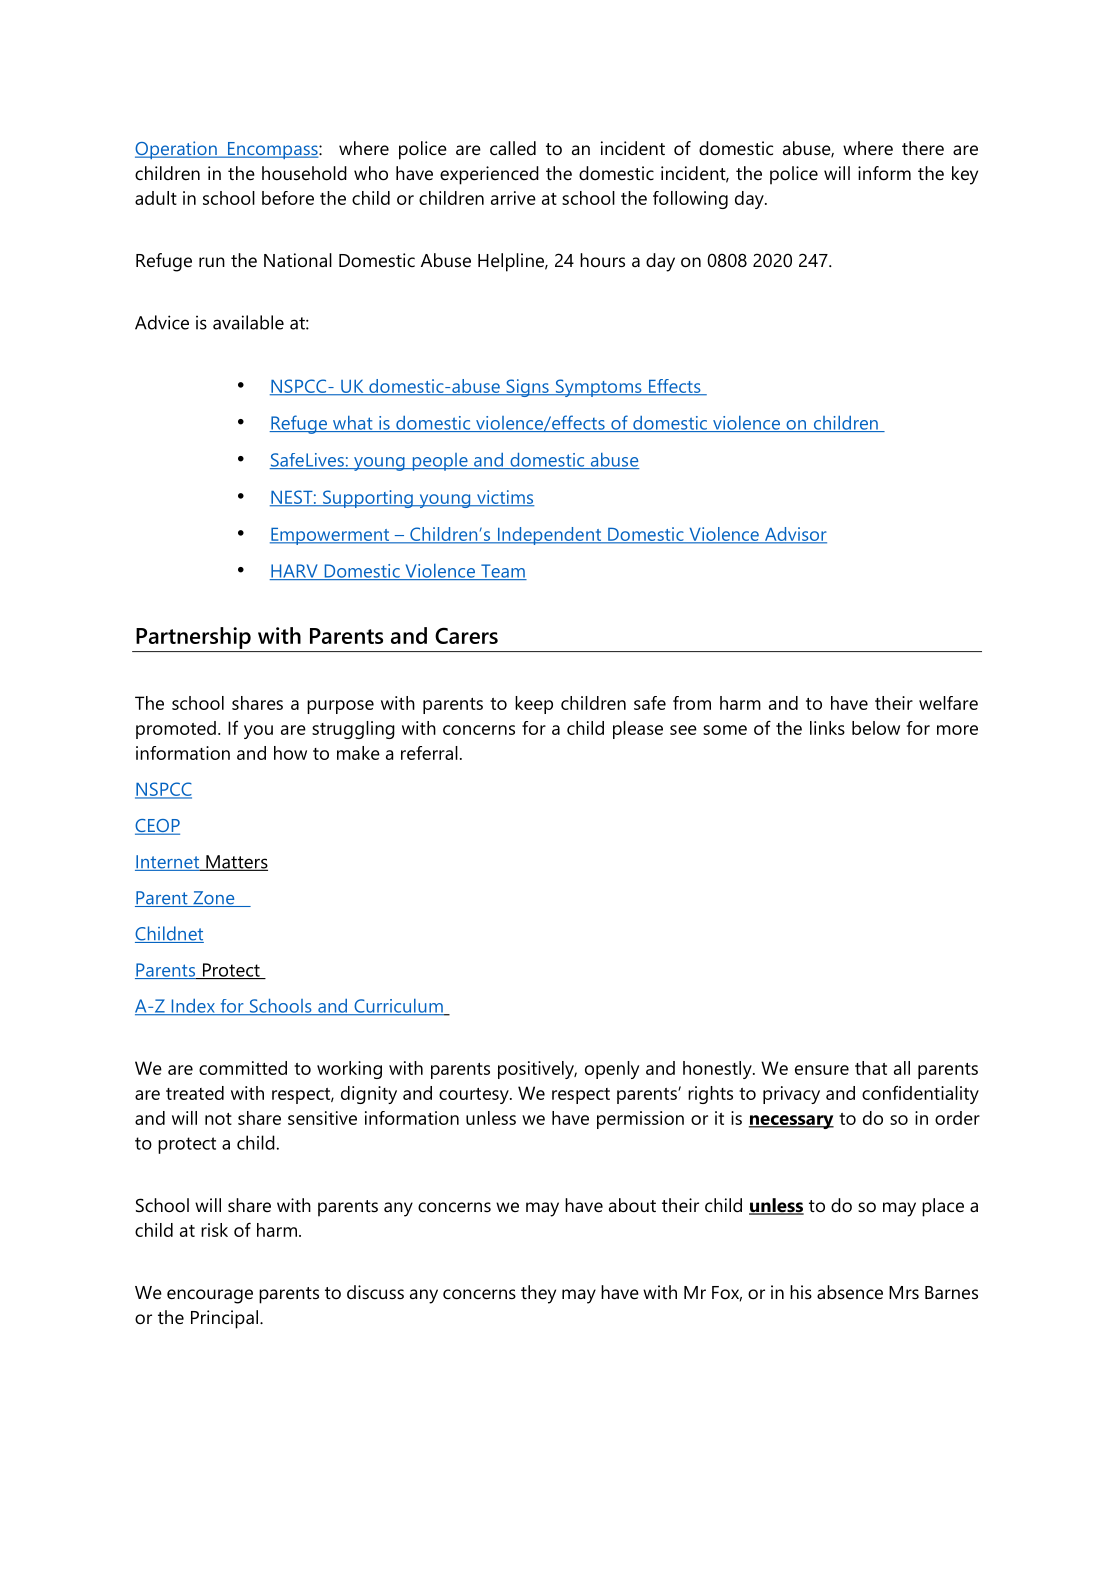  What do you see at coordinates (794, 535) in the image?
I see `Advisor` at bounding box center [794, 535].
